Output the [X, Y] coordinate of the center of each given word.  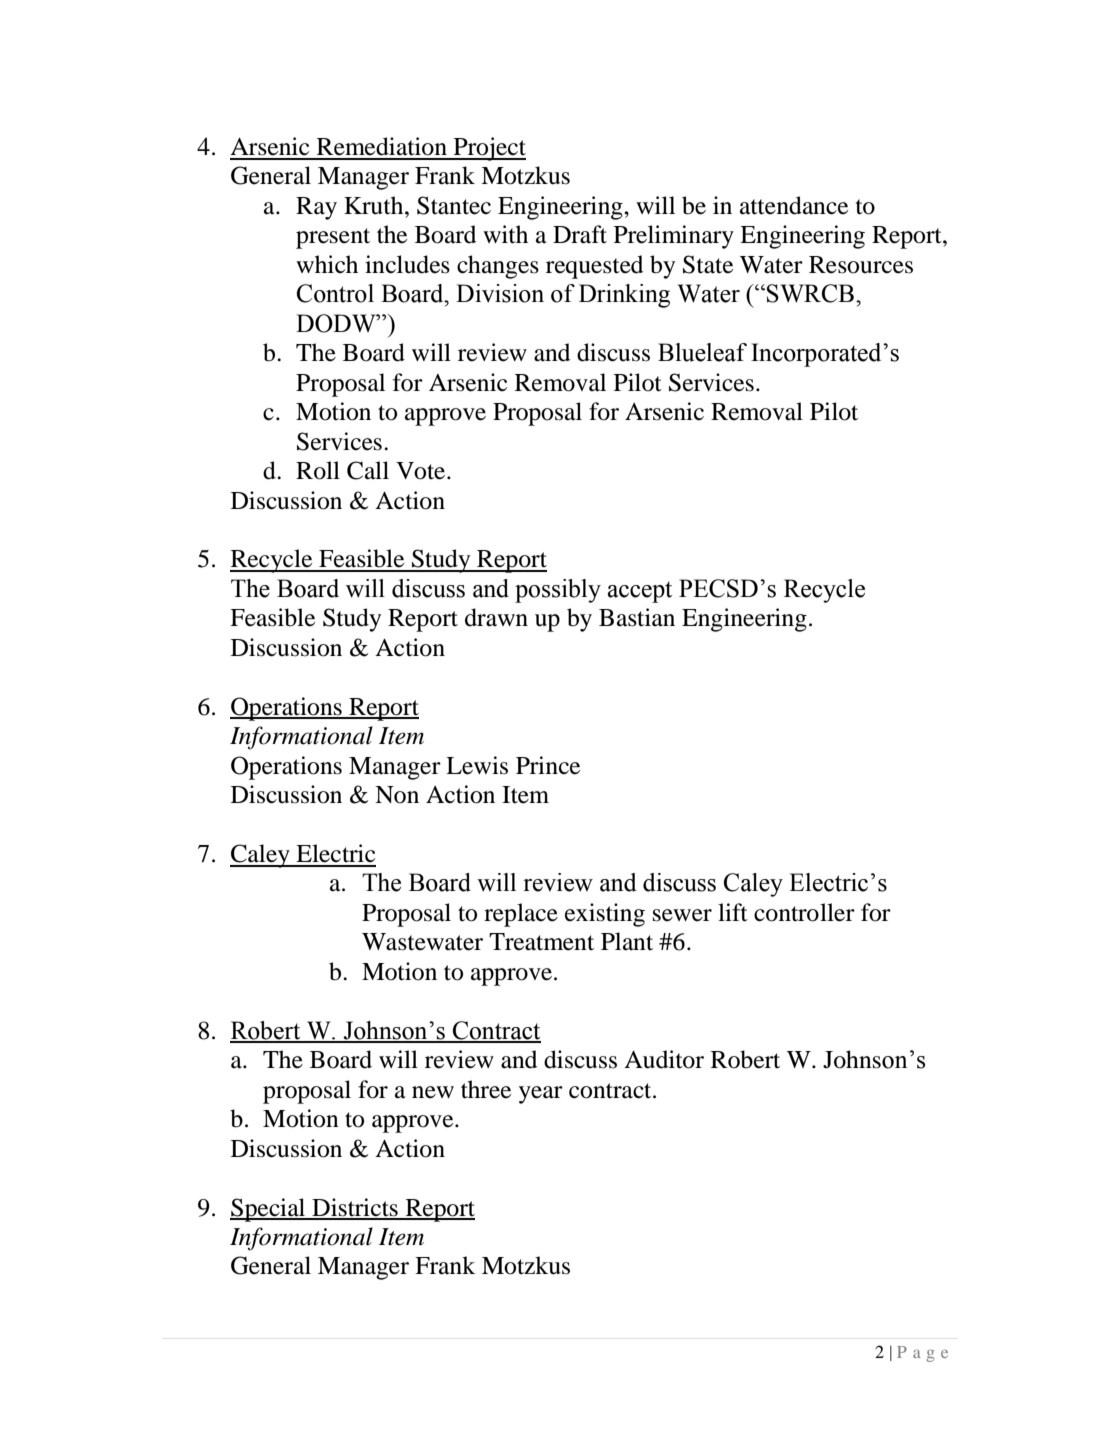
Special [269, 1210]
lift [733, 912]
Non [397, 795]
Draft [580, 234]
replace [521, 915]
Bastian [637, 617]
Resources [861, 265]
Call [368, 470]
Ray [316, 208]
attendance [794, 205]
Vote [422, 471]
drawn [496, 617]
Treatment [541, 942]
